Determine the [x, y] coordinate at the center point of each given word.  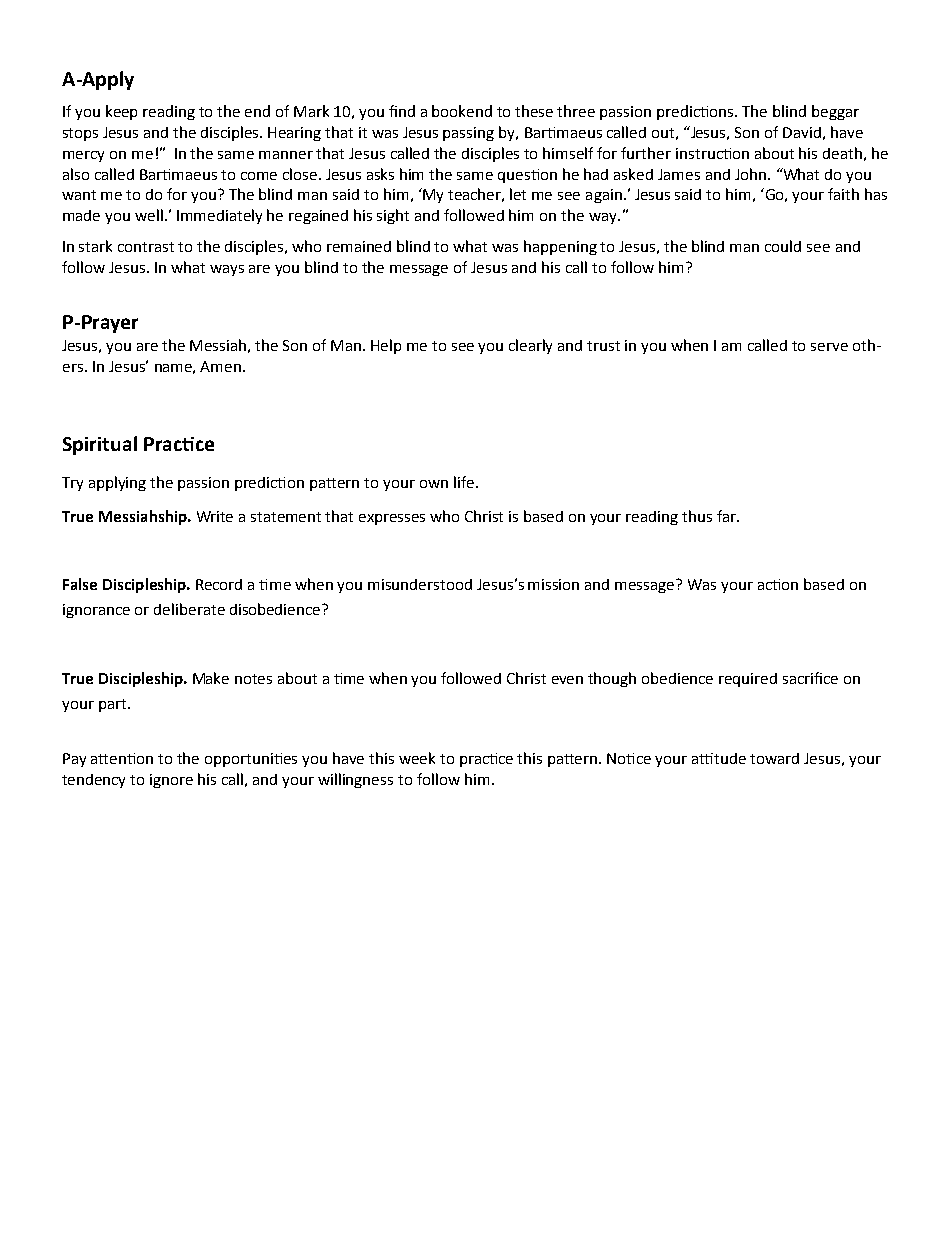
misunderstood [420, 584]
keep [121, 112]
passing [468, 134]
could [783, 246]
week [417, 758]
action [778, 584]
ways [227, 270]
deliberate [189, 609]
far [728, 516]
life [464, 482]
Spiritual [100, 445]
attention [122, 758]
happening [560, 247]
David [802, 132]
